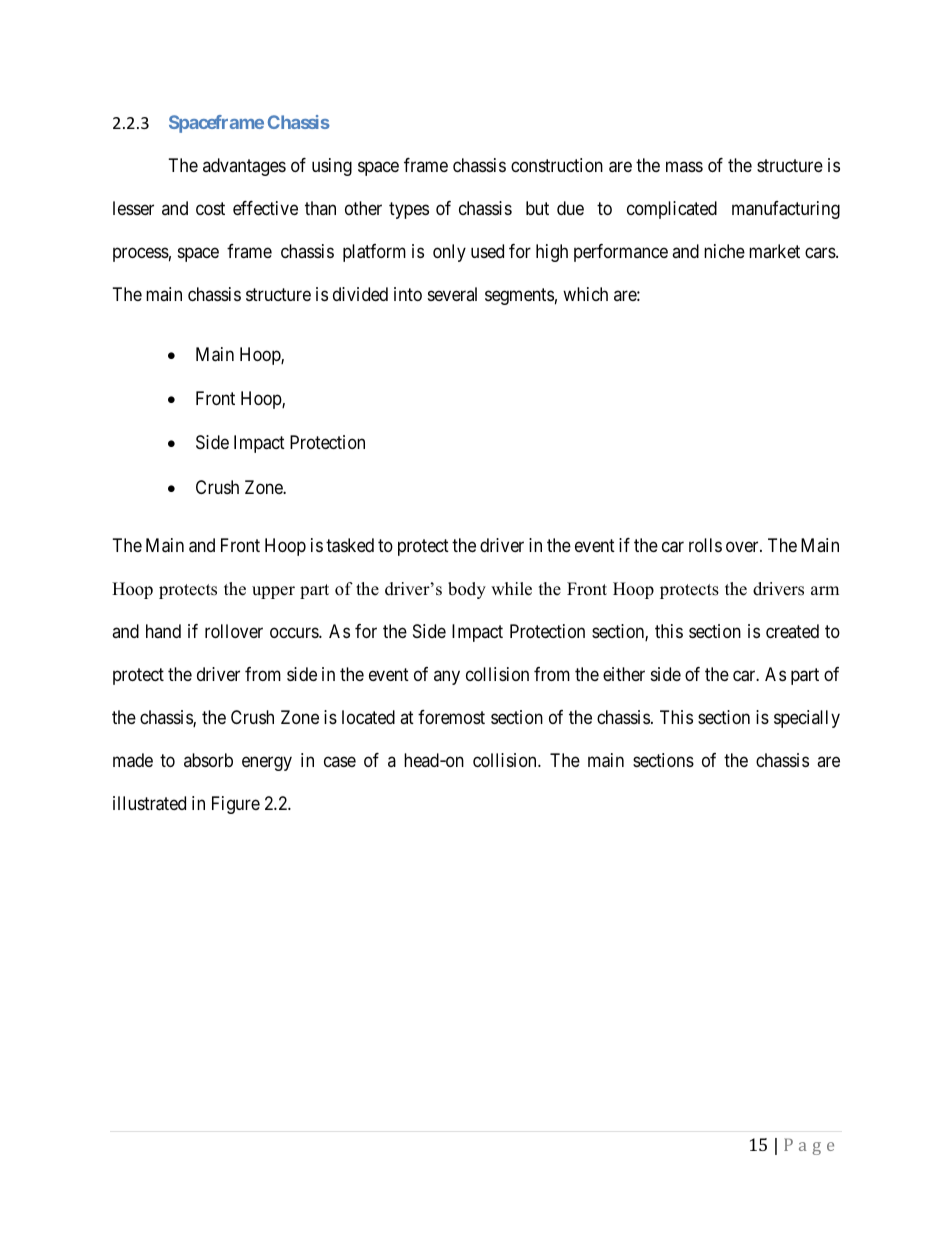  What do you see at coordinates (244, 167) in the screenshot?
I see `advantages` at bounding box center [244, 167].
